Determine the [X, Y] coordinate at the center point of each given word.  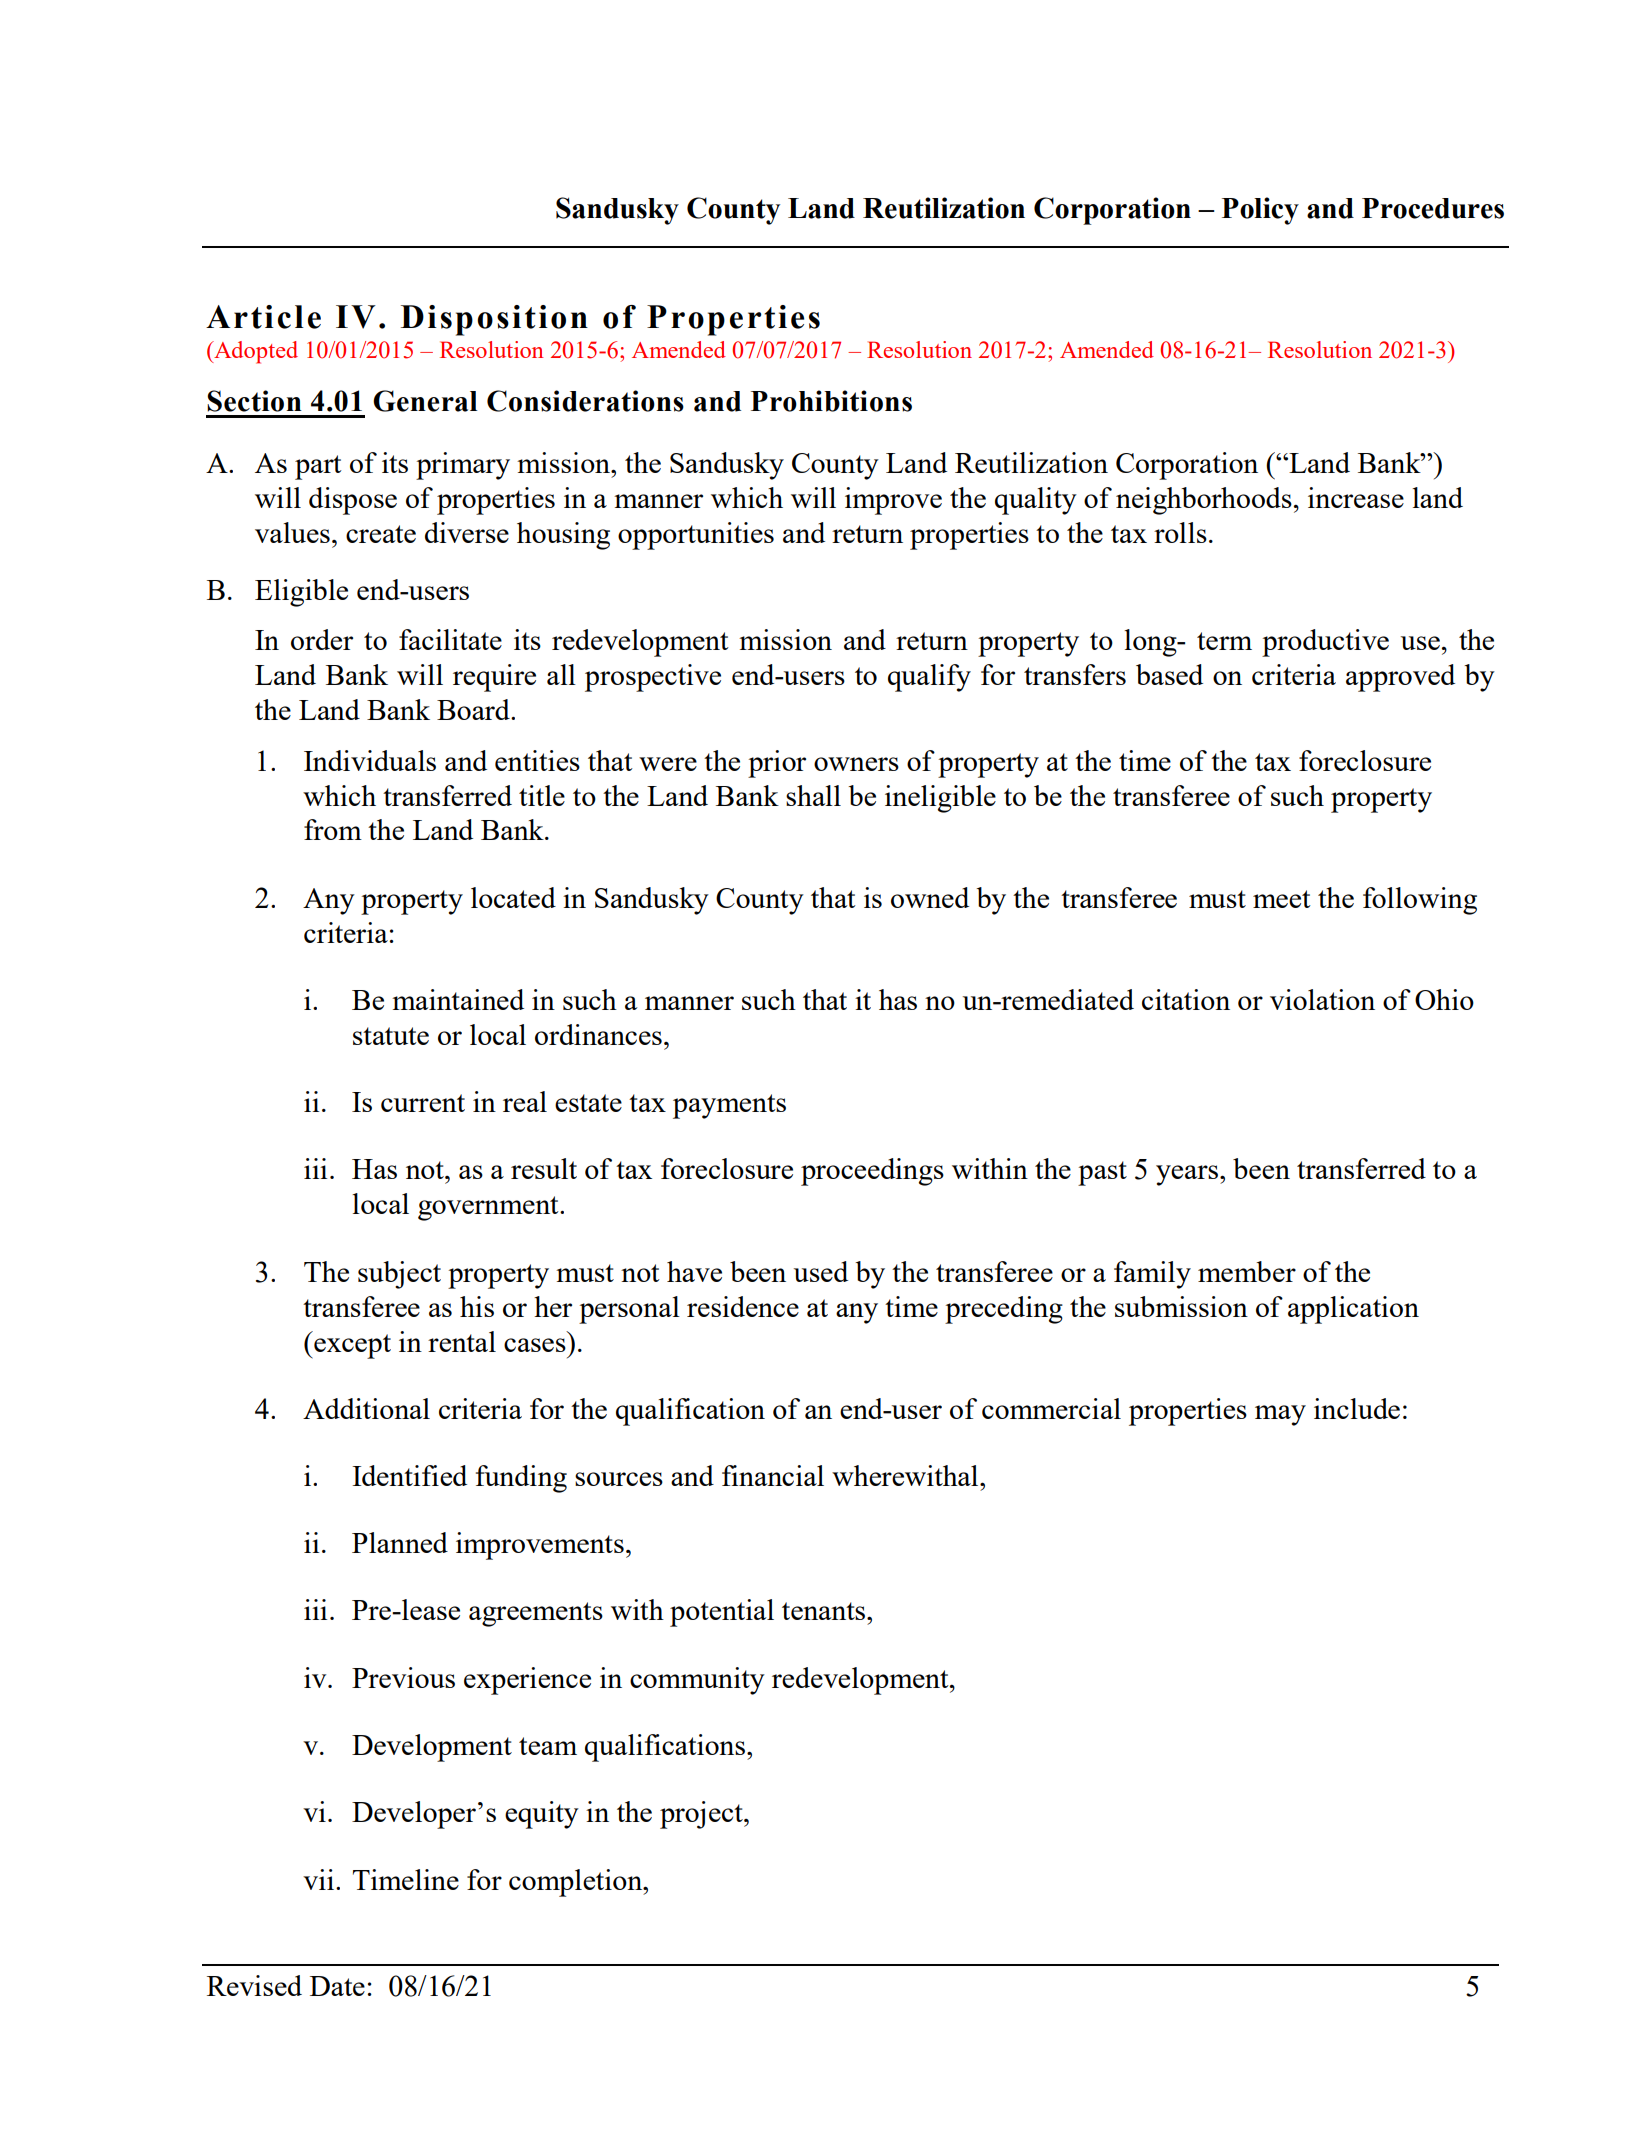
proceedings [872, 1172]
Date [337, 1986]
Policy [1260, 211]
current [423, 1103]
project [702, 1815]
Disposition [494, 320]
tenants [823, 1611]
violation [1322, 999]
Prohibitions [831, 401]
